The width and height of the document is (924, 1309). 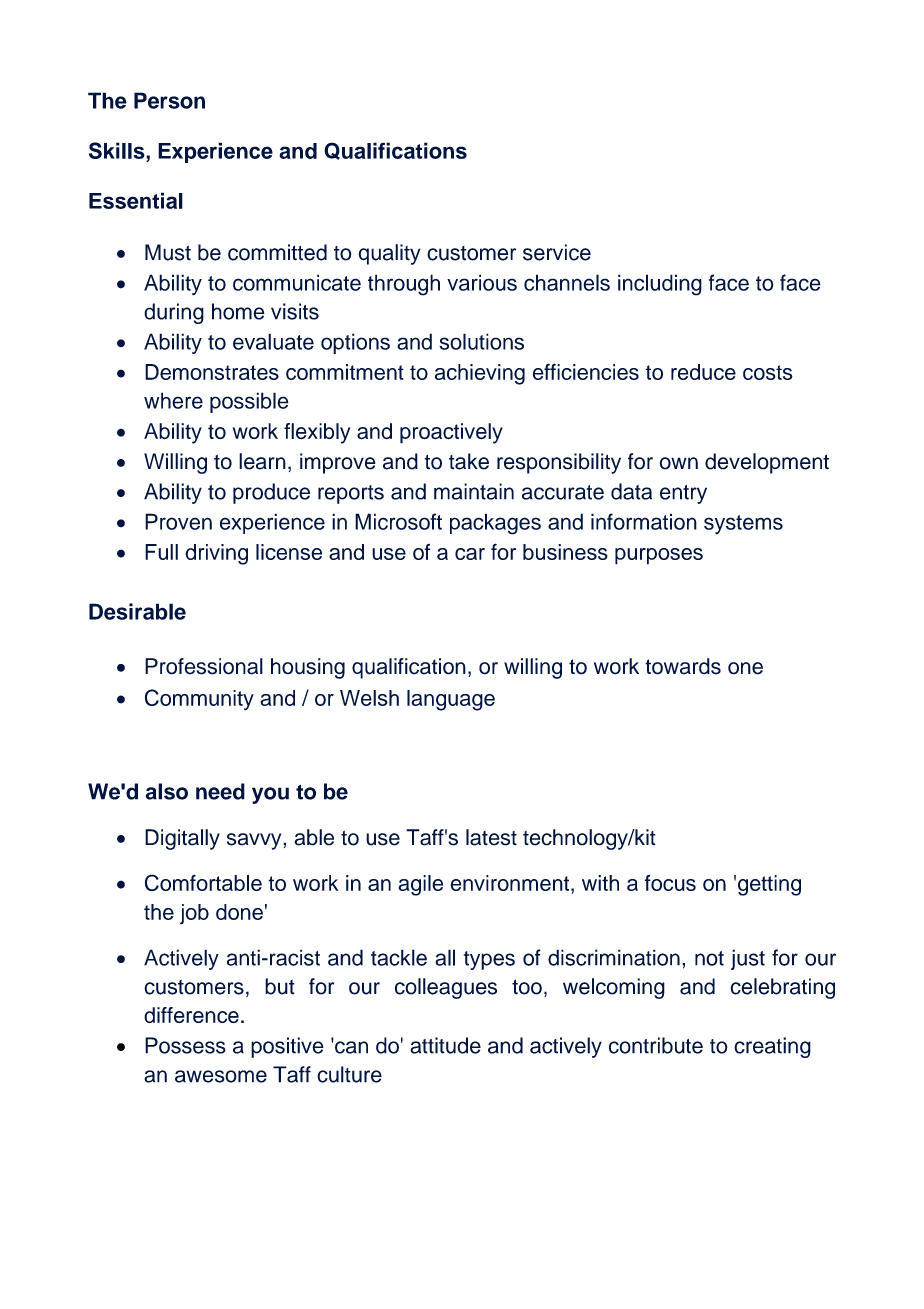 I want to click on contribute, so click(x=656, y=1045).
